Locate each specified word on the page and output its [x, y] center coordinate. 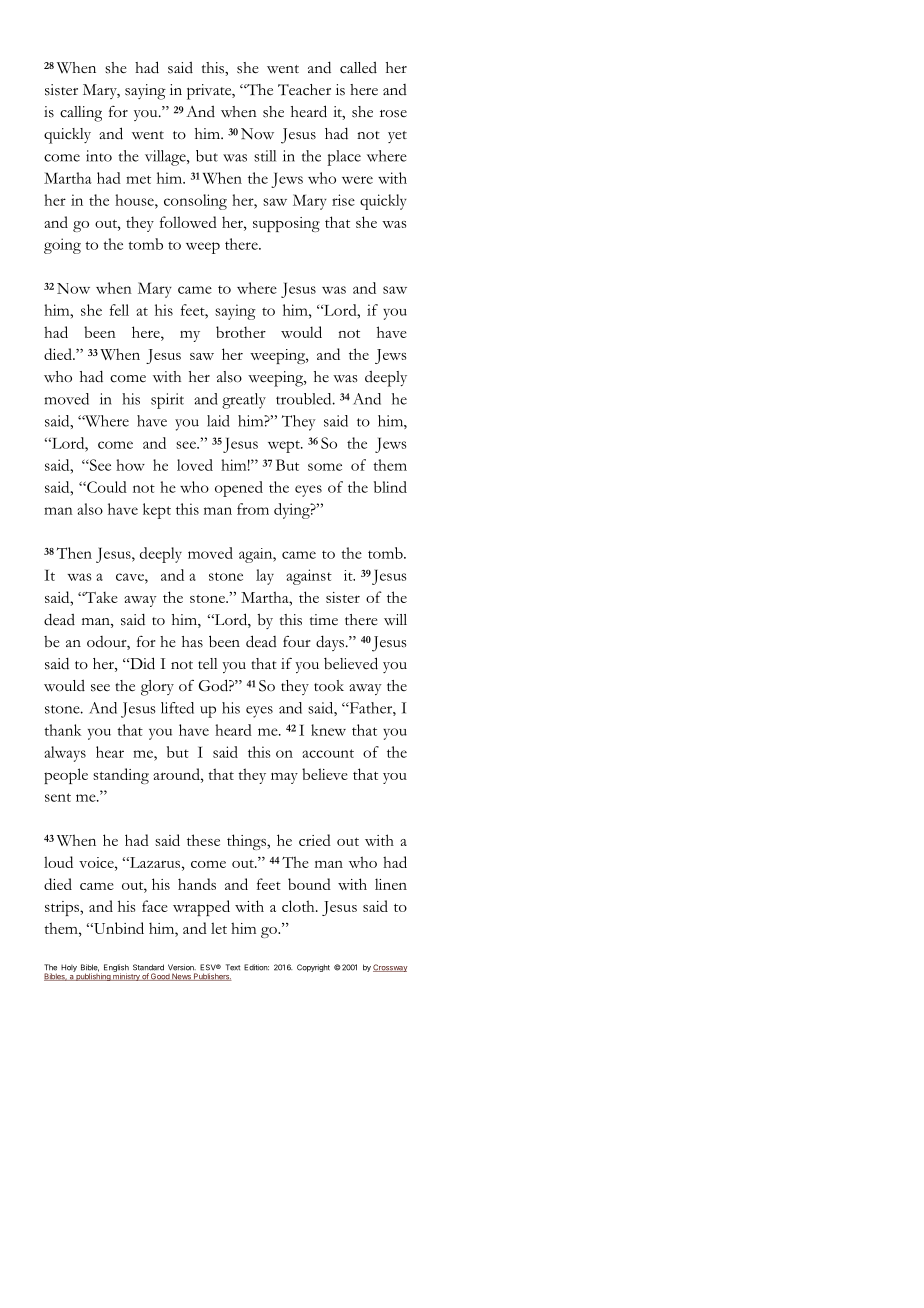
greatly [244, 401]
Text [233, 967]
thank [62, 730]
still [265, 156]
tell [208, 664]
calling [81, 114]
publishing [93, 976]
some [325, 467]
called [358, 68]
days [331, 643]
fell [119, 310]
